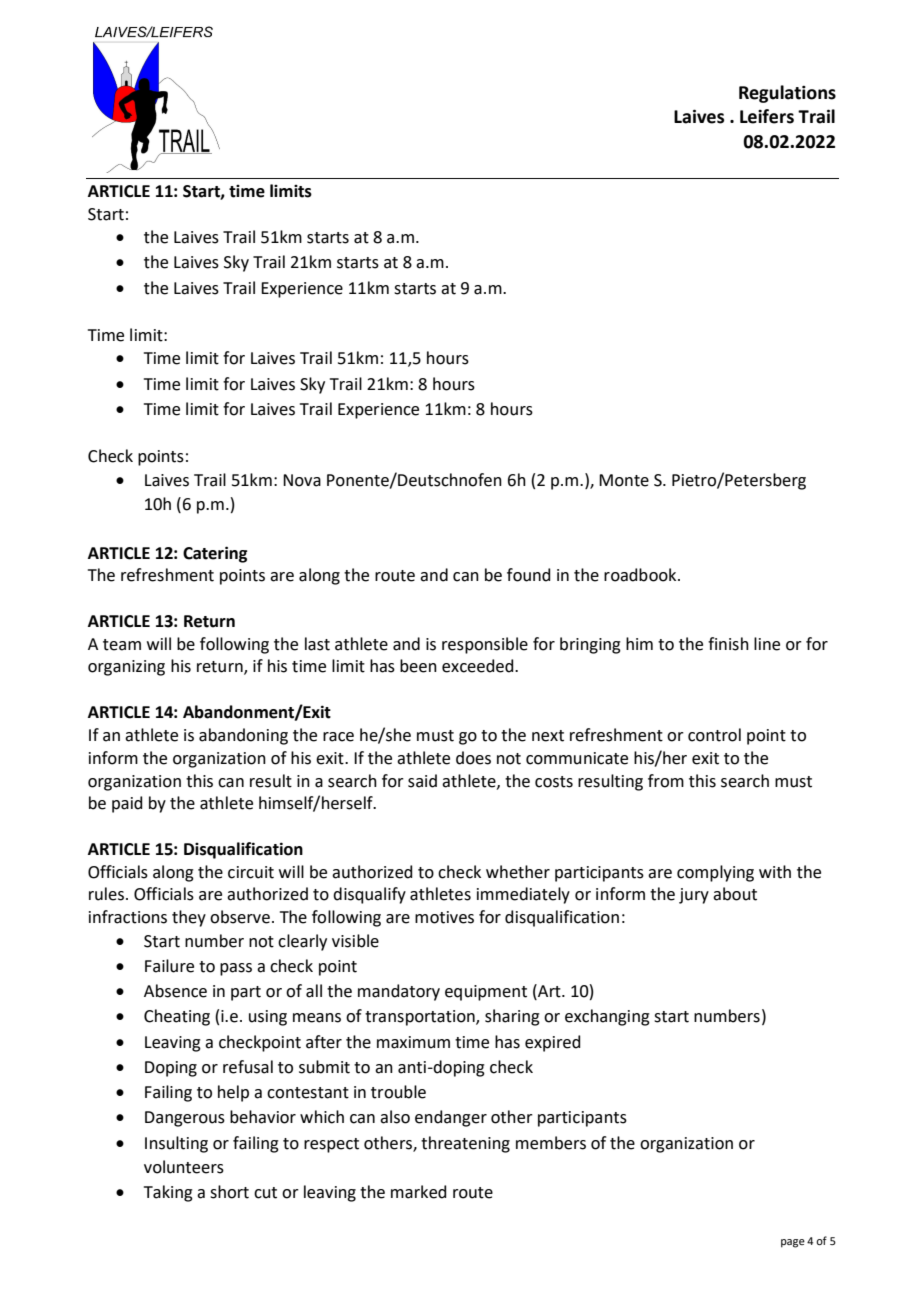 Image resolution: width=924 pixels, height=1308 pixels. I want to click on Regulations, so click(787, 94).
